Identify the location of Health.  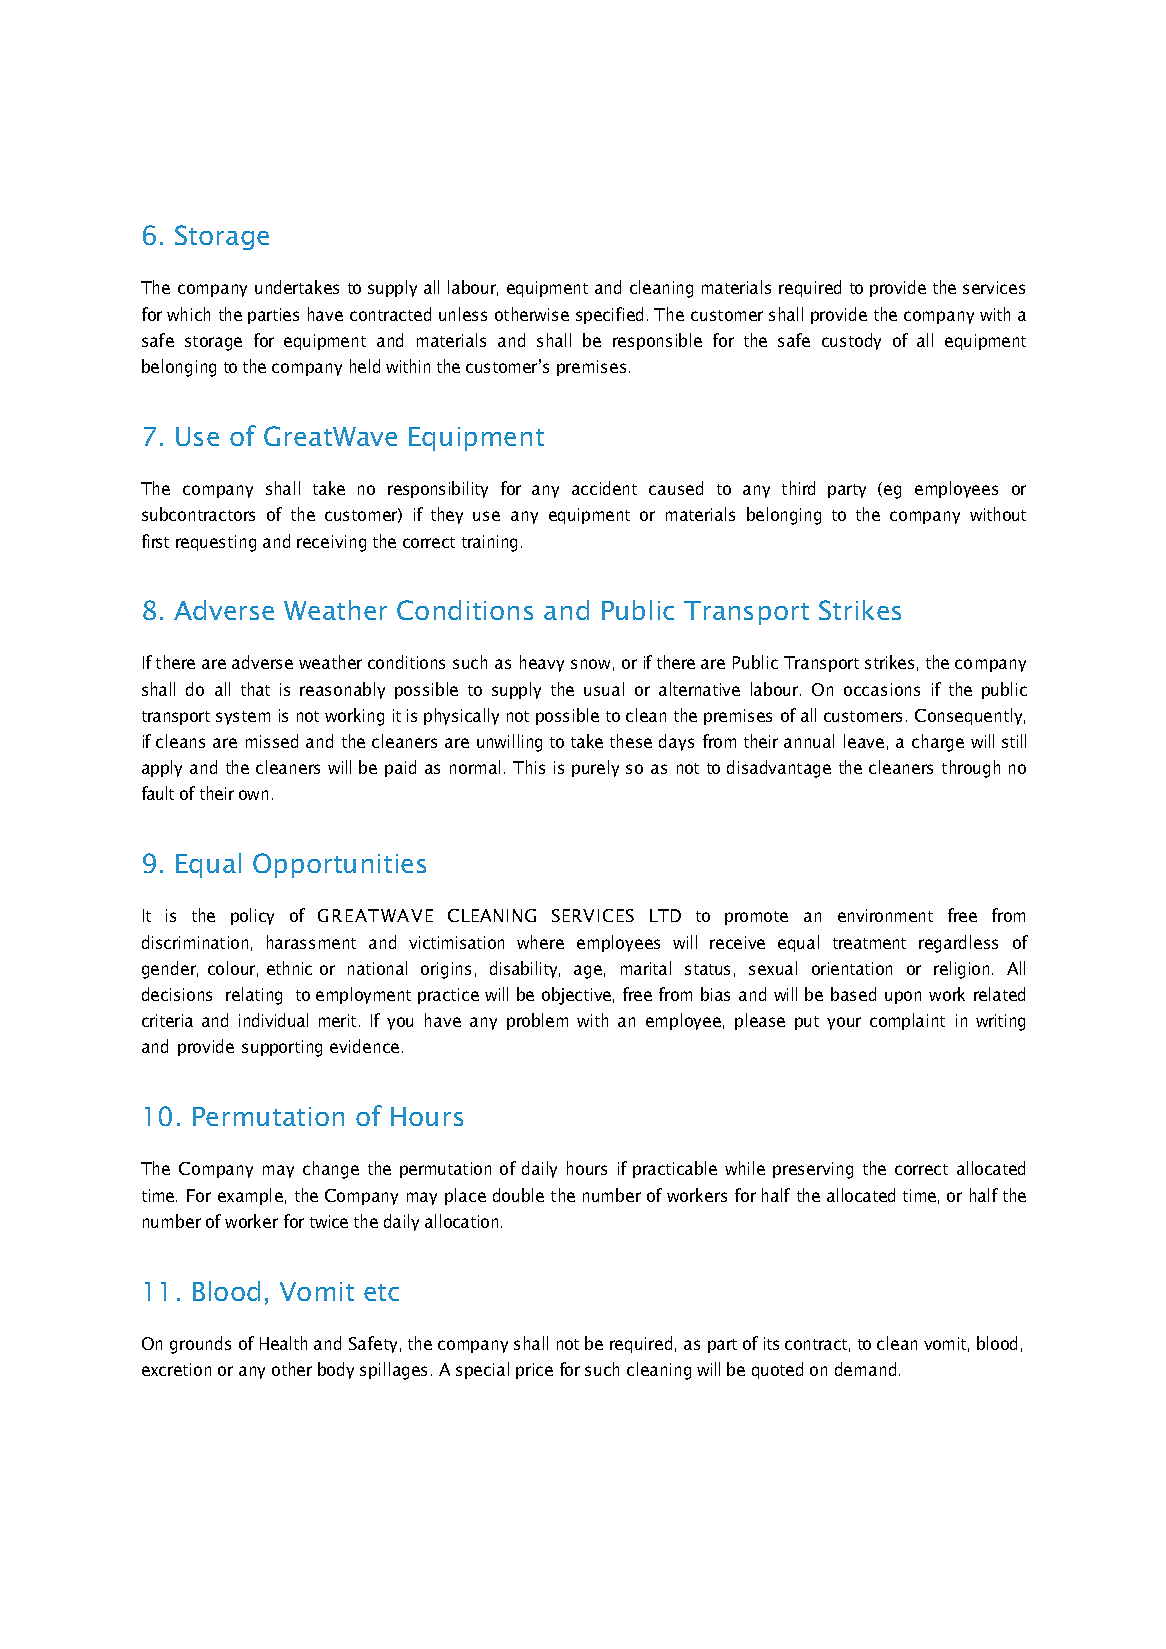
(283, 1343).
